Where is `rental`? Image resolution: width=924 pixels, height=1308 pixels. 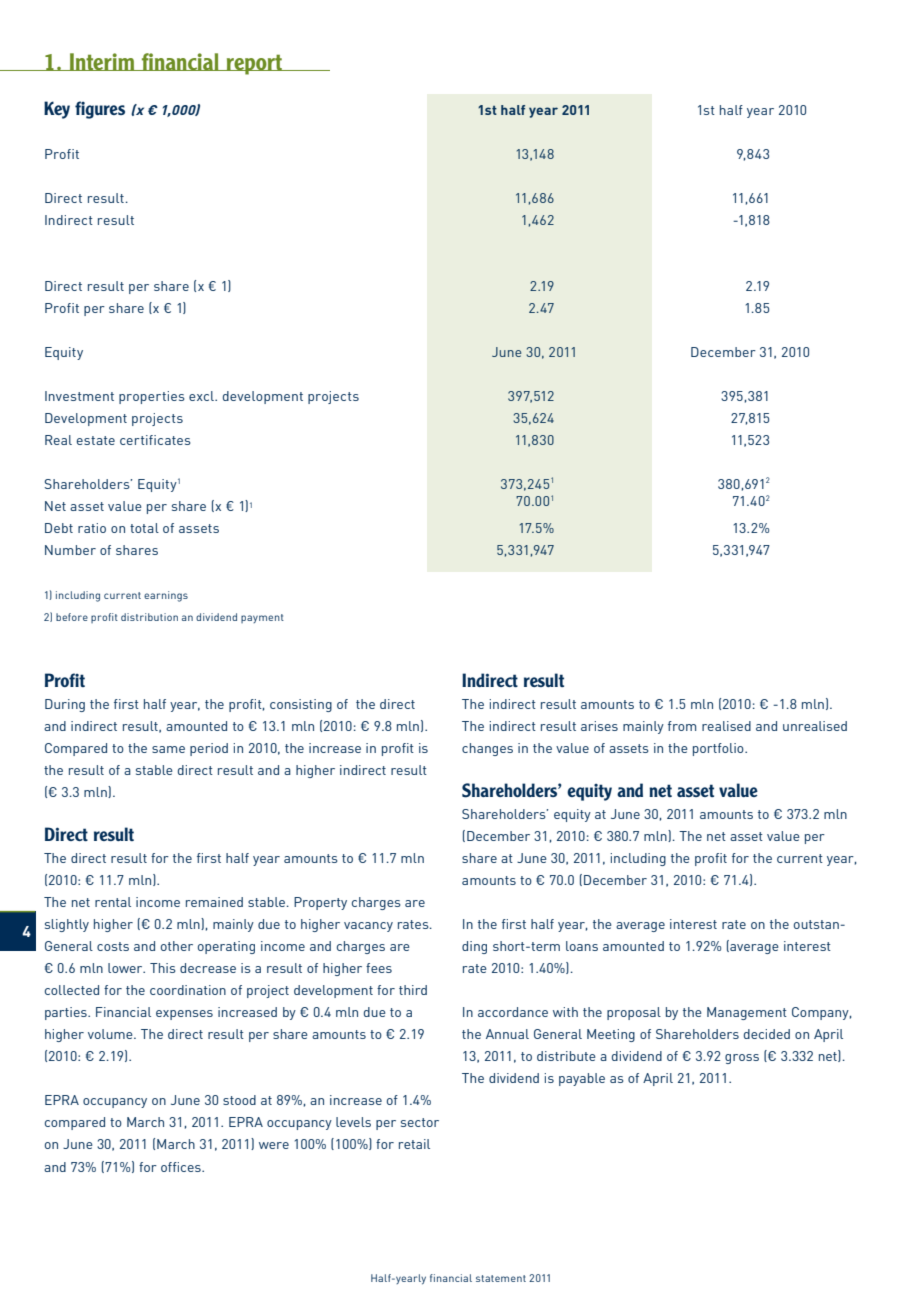 rental is located at coordinates (113, 902).
